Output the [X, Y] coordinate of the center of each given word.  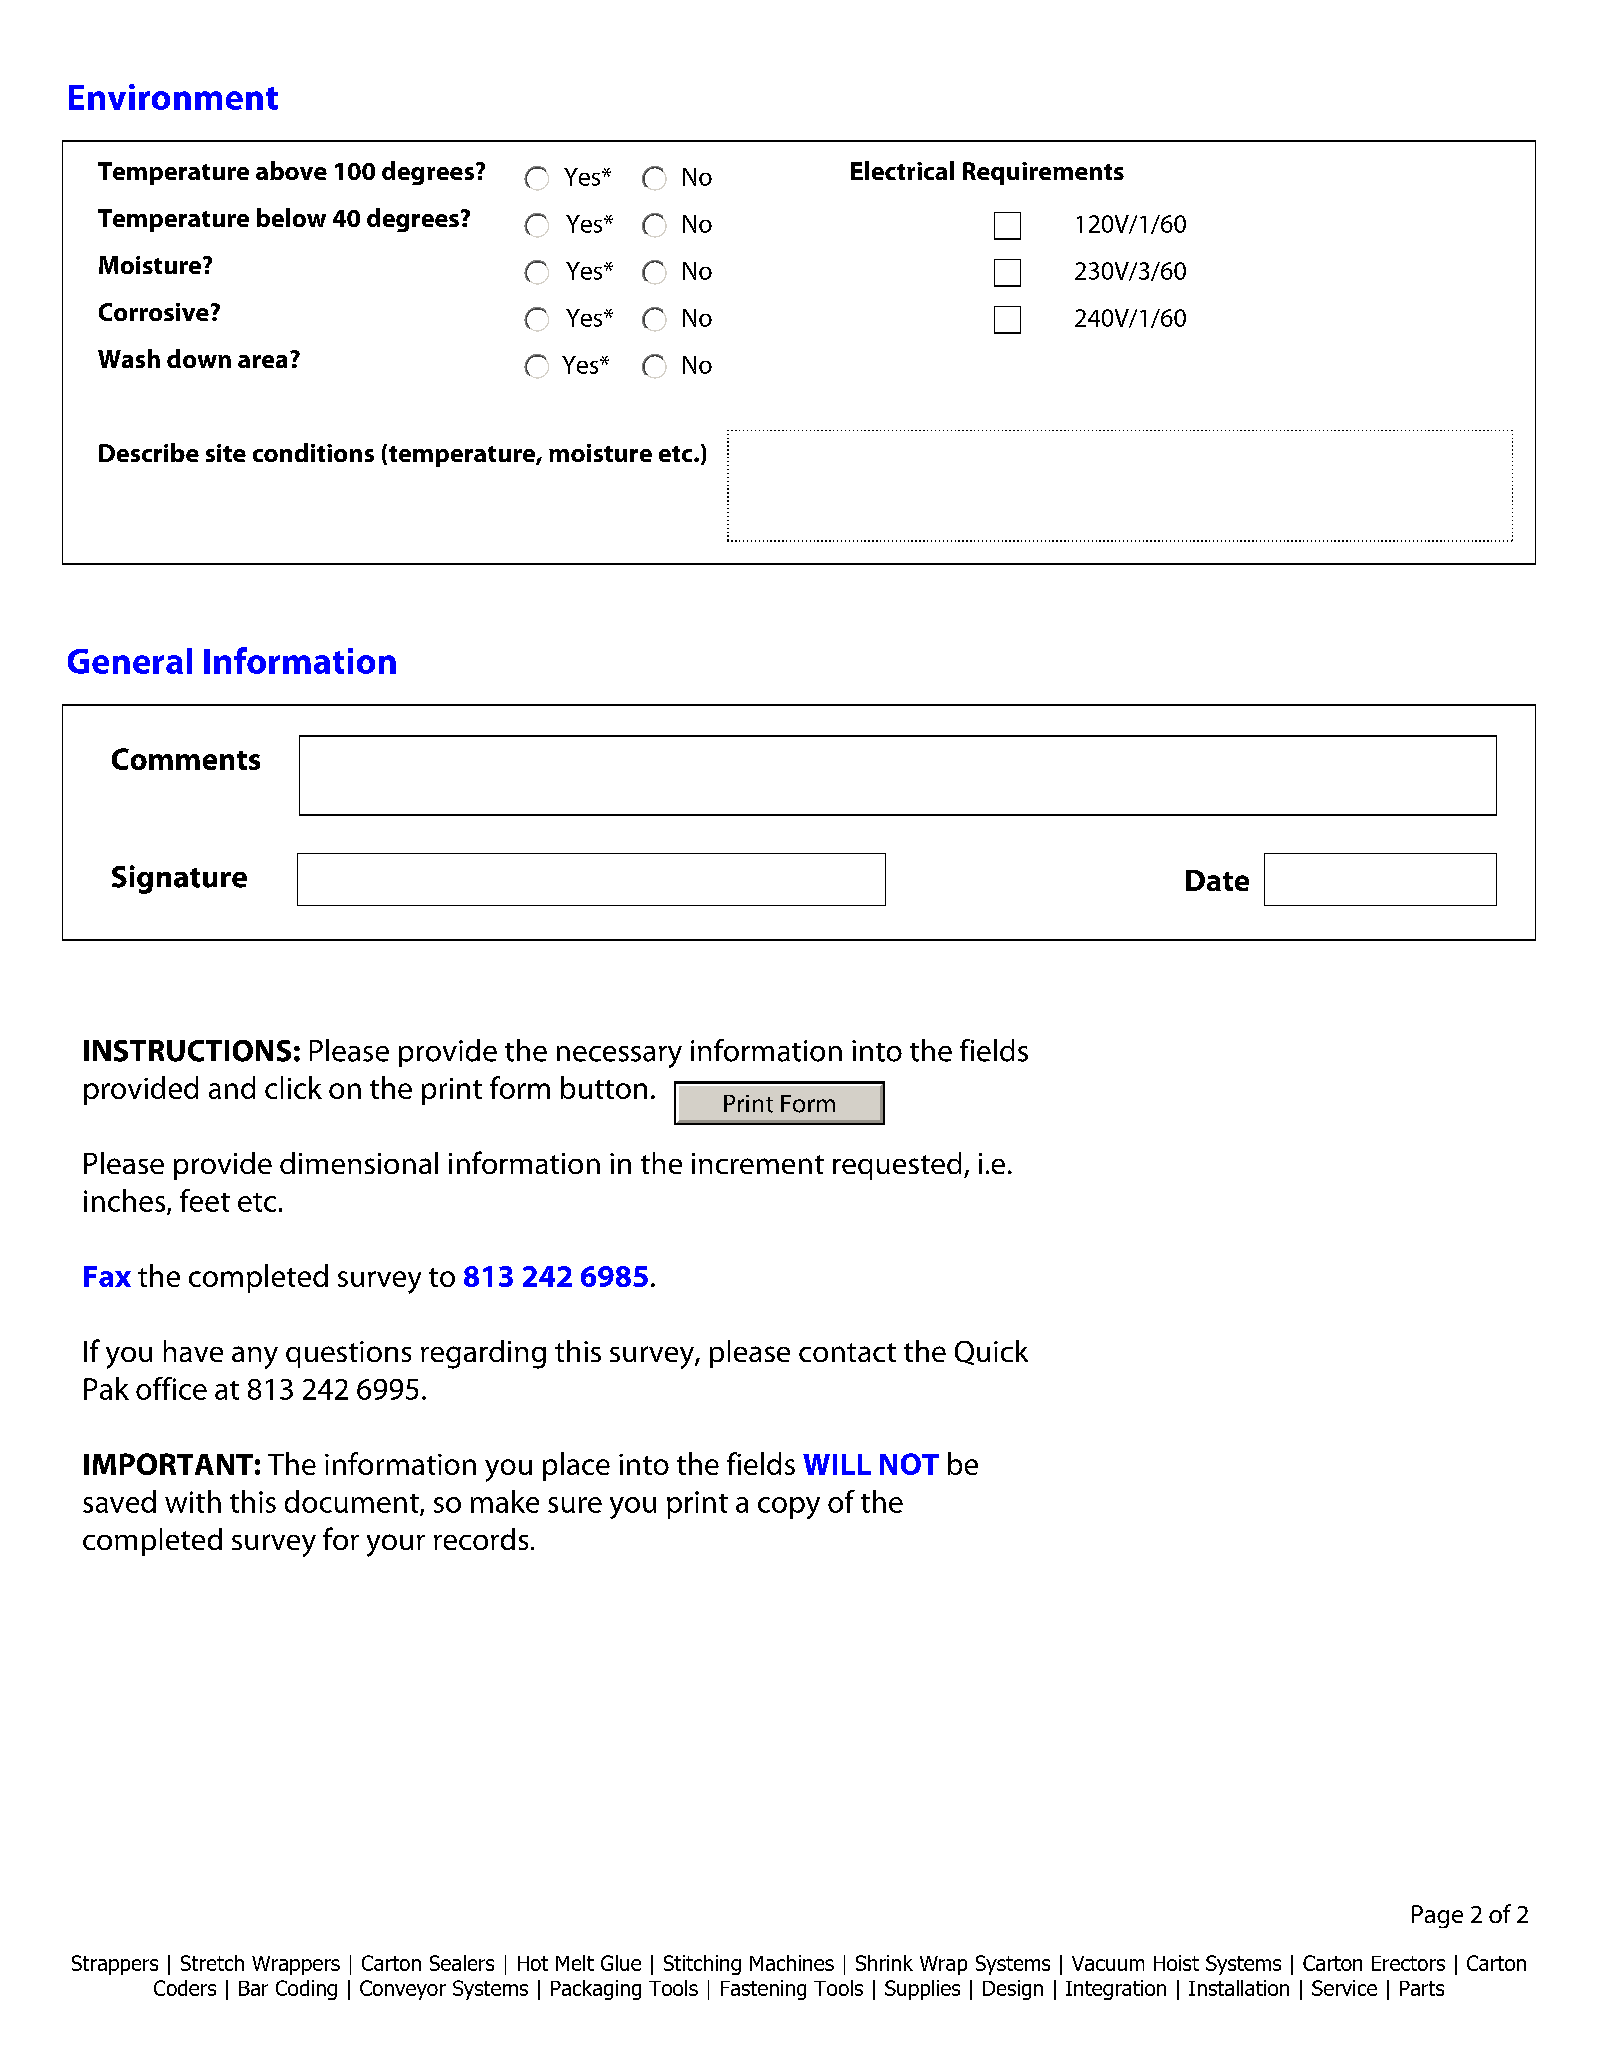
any [255, 1357]
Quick [991, 1352]
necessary [619, 1057]
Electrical [902, 170]
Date [1217, 880]
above [291, 170]
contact [847, 1352]
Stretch [212, 1963]
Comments [186, 759]
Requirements [1043, 173]
